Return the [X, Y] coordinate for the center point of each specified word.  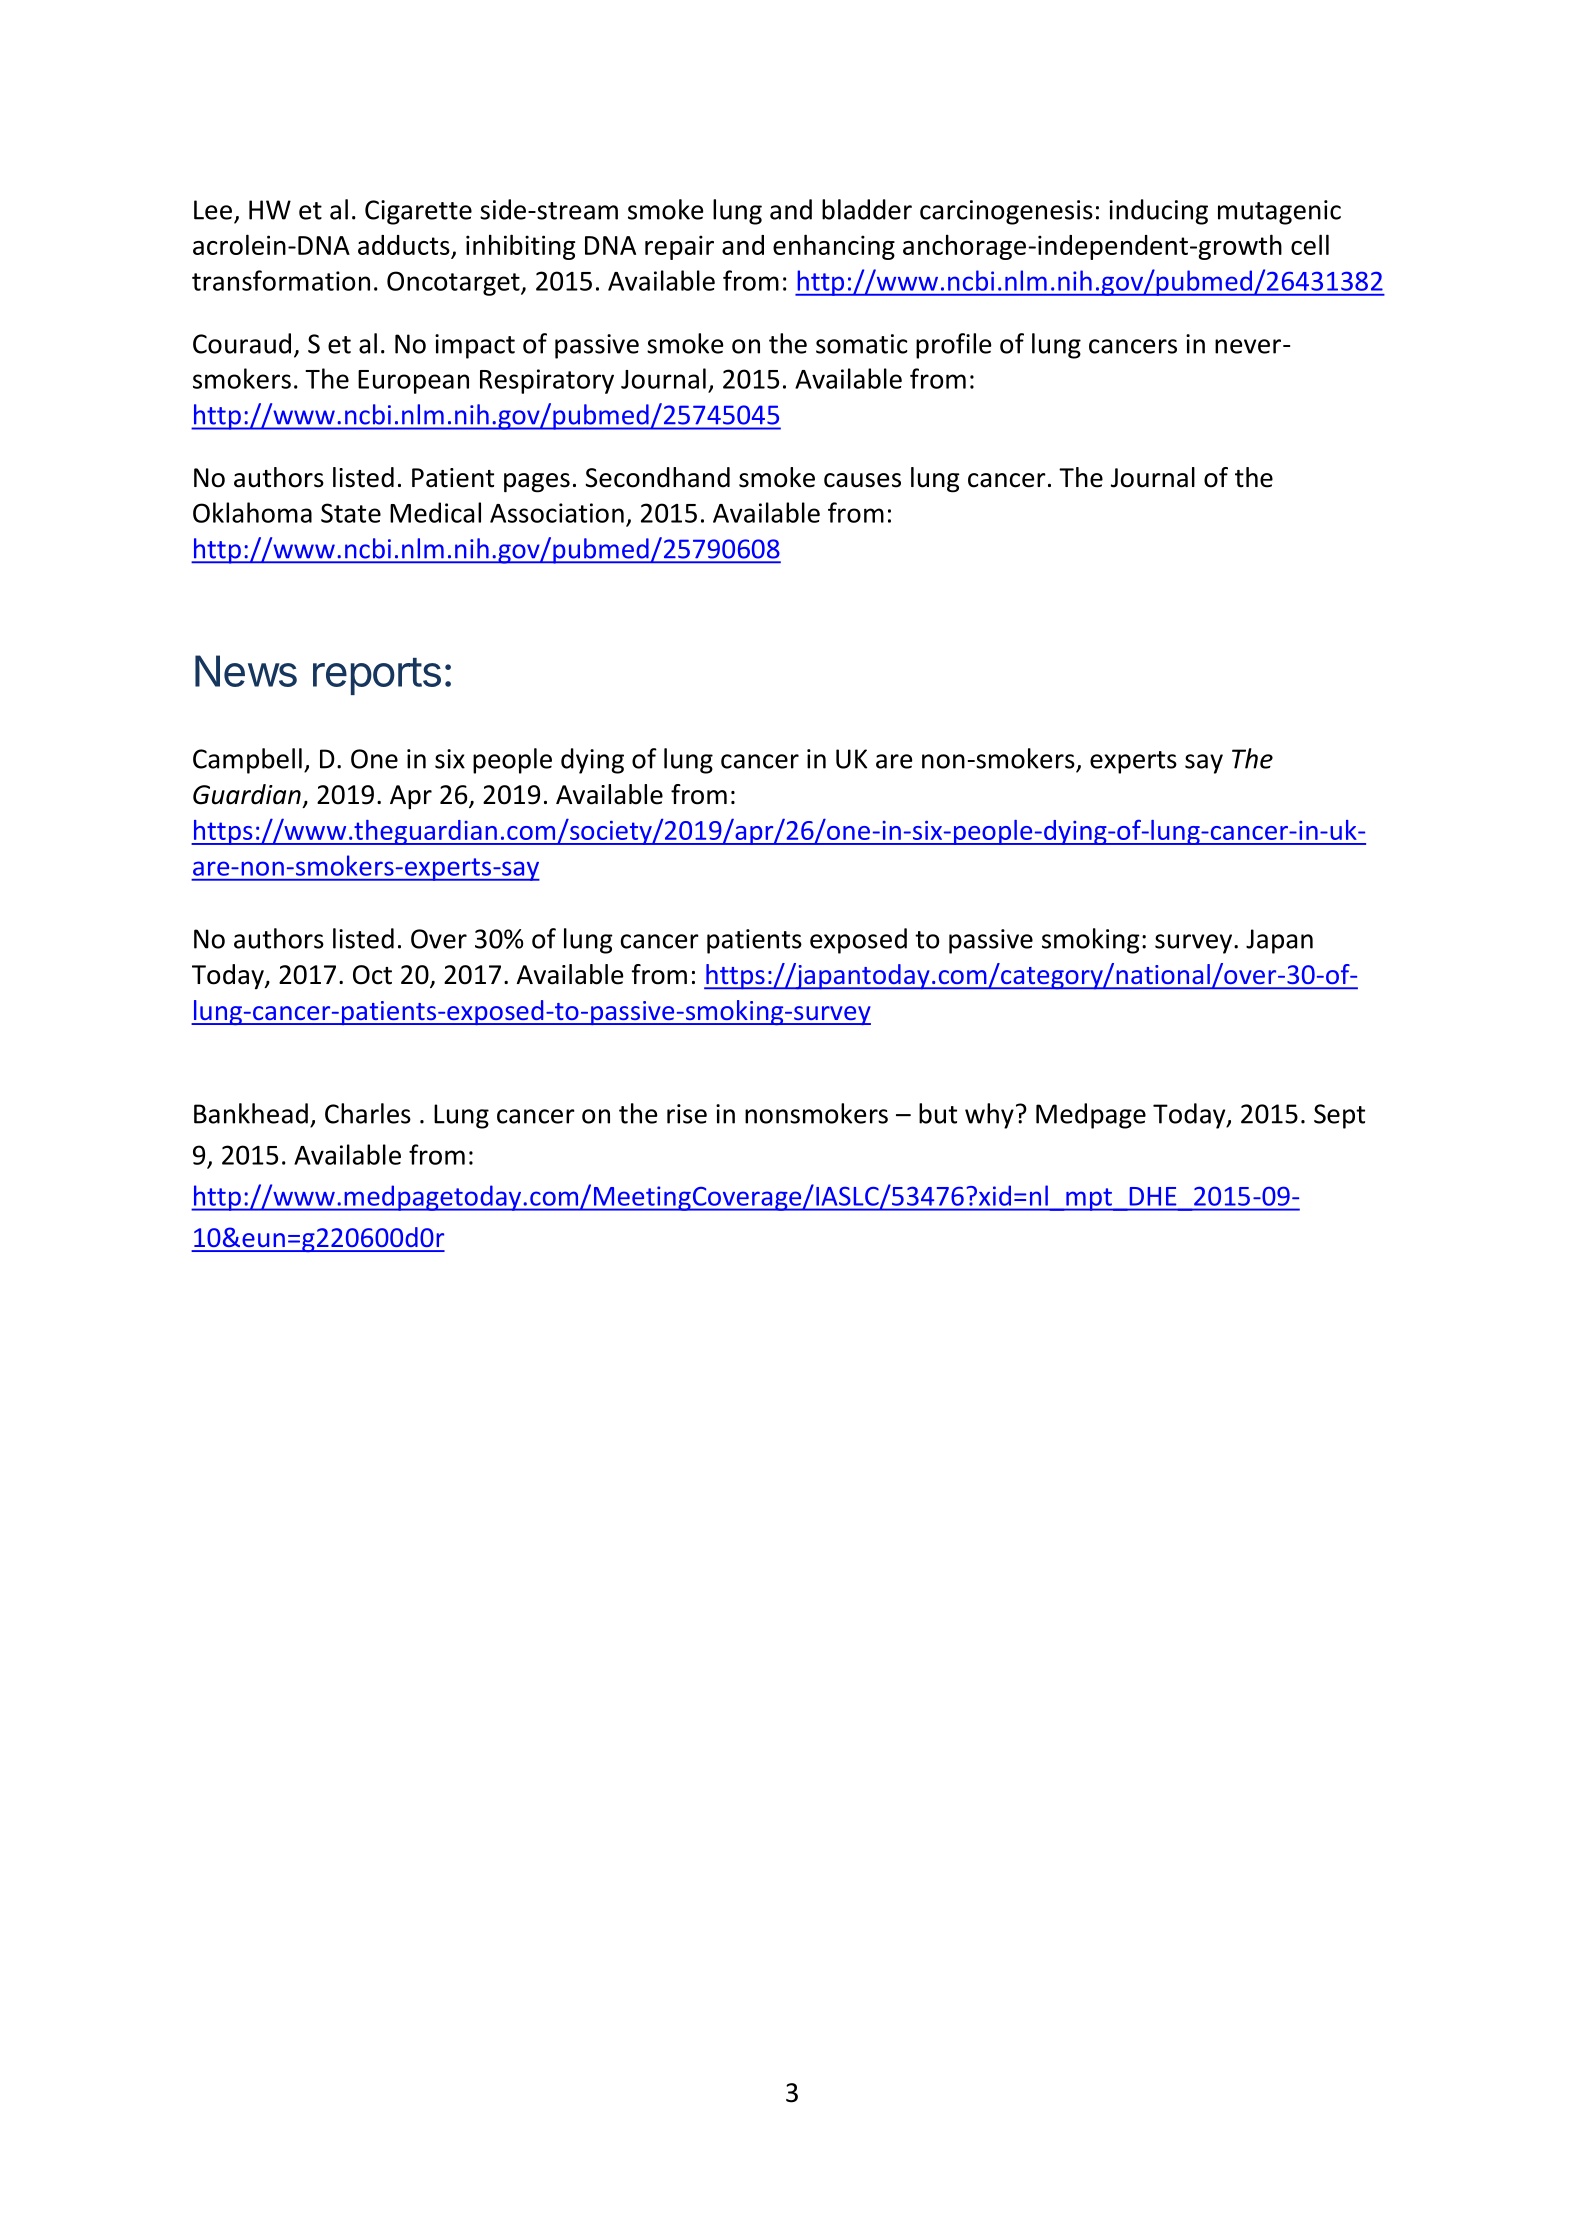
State [351, 513]
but [938, 1113]
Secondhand [657, 477]
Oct [372, 975]
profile [954, 346]
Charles [368, 1113]
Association [557, 513]
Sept [1339, 1116]
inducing [1158, 212]
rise [687, 1114]
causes [862, 480]
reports [377, 676]
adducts [405, 246]
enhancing [834, 247]
